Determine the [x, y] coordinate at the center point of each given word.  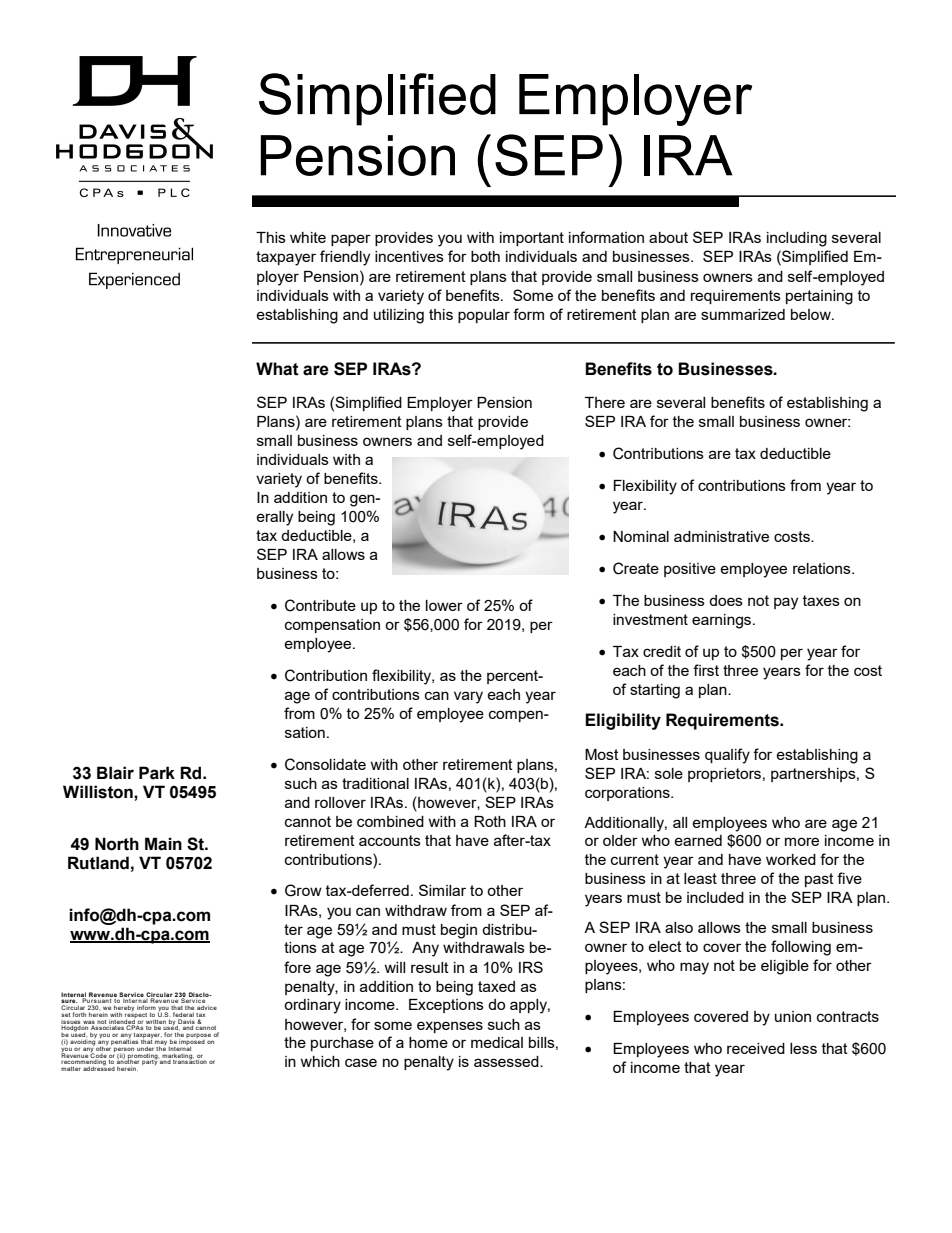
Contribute [320, 605]
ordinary [312, 1006]
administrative [721, 536]
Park [157, 773]
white [308, 237]
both [485, 256]
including [797, 239]
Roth [490, 821]
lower [444, 605]
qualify [727, 756]
